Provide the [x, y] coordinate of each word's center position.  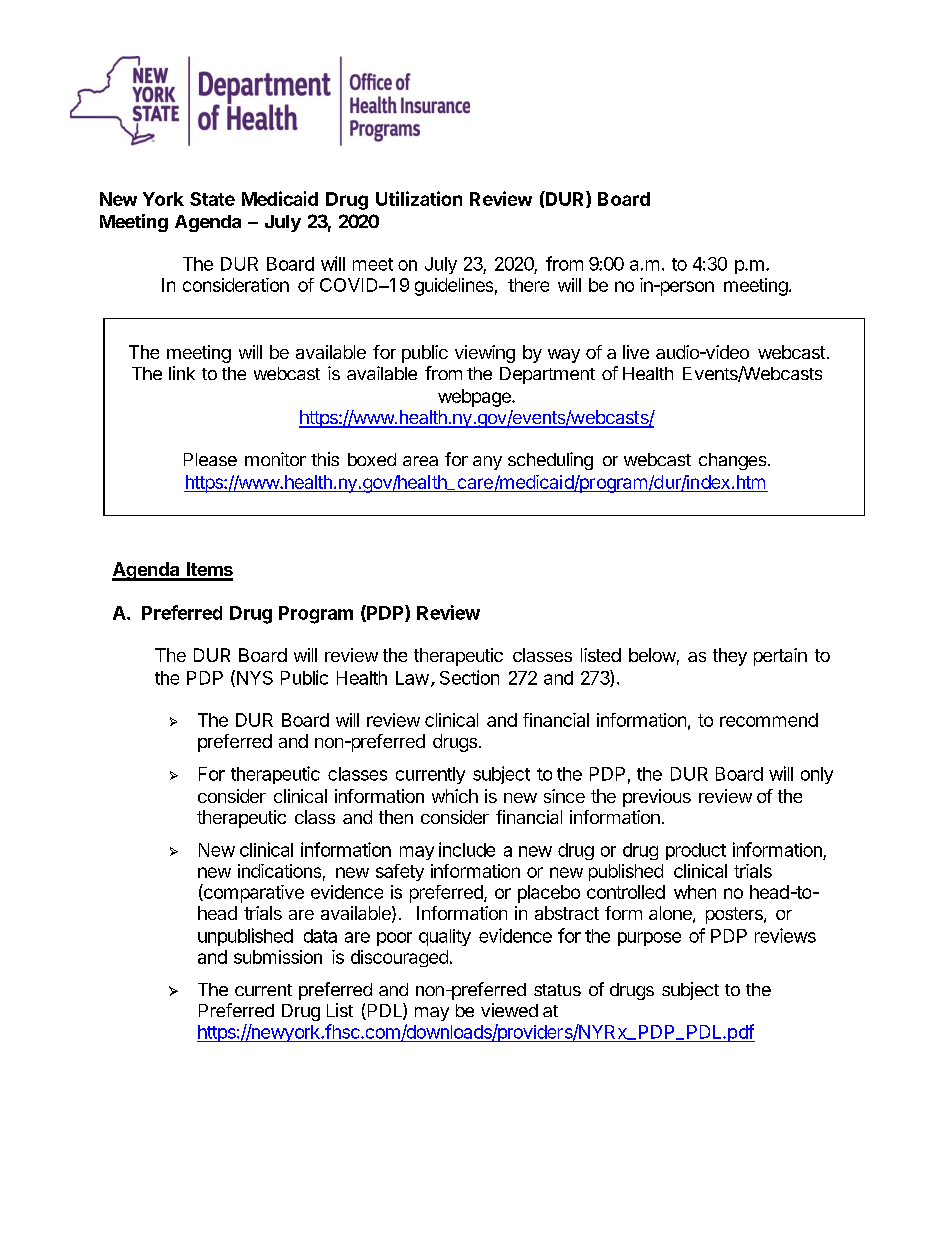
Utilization [419, 198]
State [212, 199]
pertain [780, 657]
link [182, 373]
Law [412, 678]
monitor [275, 459]
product [696, 851]
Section [469, 677]
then [396, 817]
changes [734, 461]
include [467, 849]
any [487, 463]
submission [278, 957]
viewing [485, 354]
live [636, 352]
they [730, 657]
